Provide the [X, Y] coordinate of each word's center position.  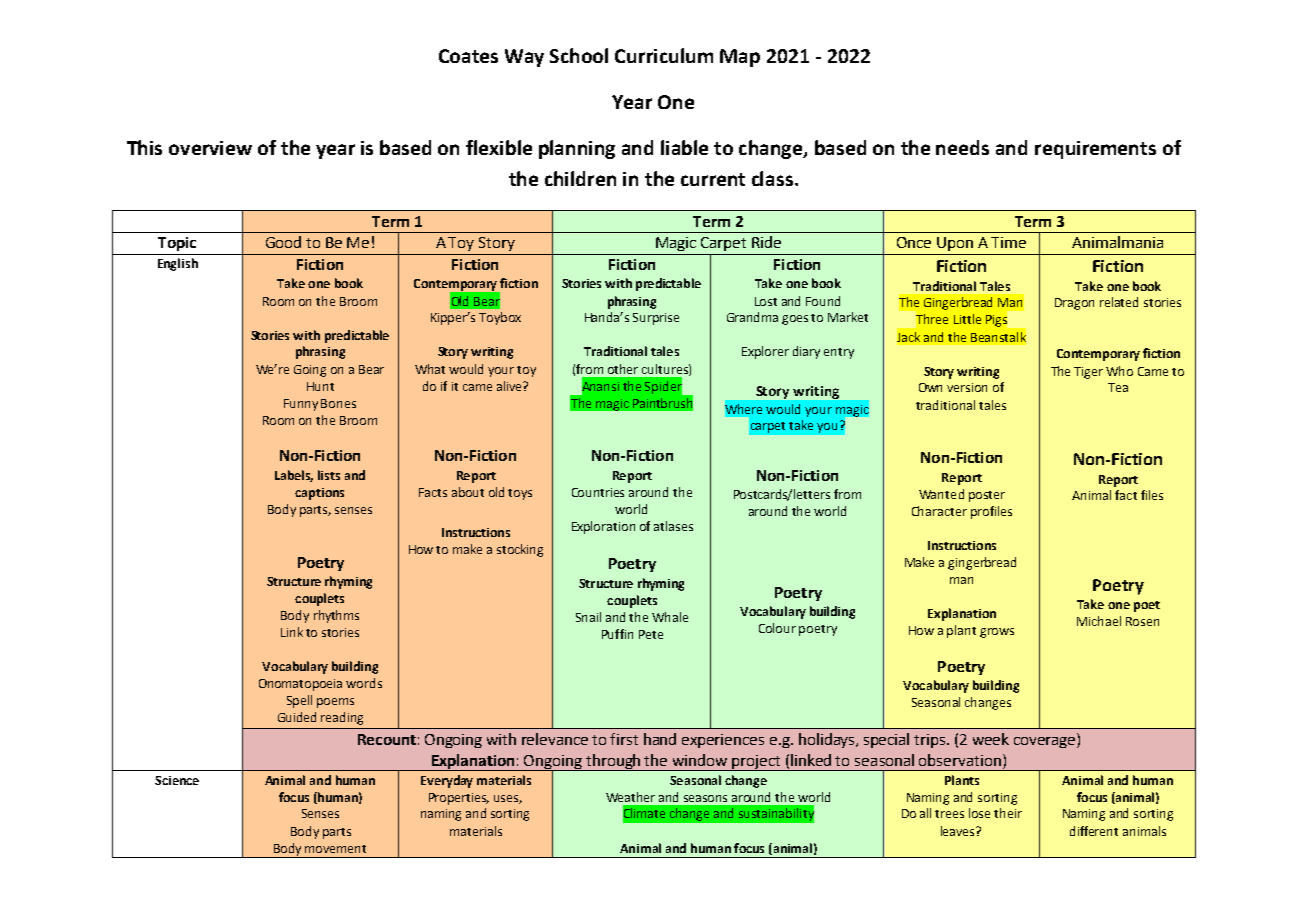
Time [1008, 242]
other [623, 369]
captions [319, 494]
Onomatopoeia [300, 685]
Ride [766, 242]
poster [987, 496]
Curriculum [664, 55]
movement [335, 849]
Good [283, 242]
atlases [673, 526]
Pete [651, 634]
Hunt [320, 386]
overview [210, 148]
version [967, 387]
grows [997, 633]
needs [962, 147]
